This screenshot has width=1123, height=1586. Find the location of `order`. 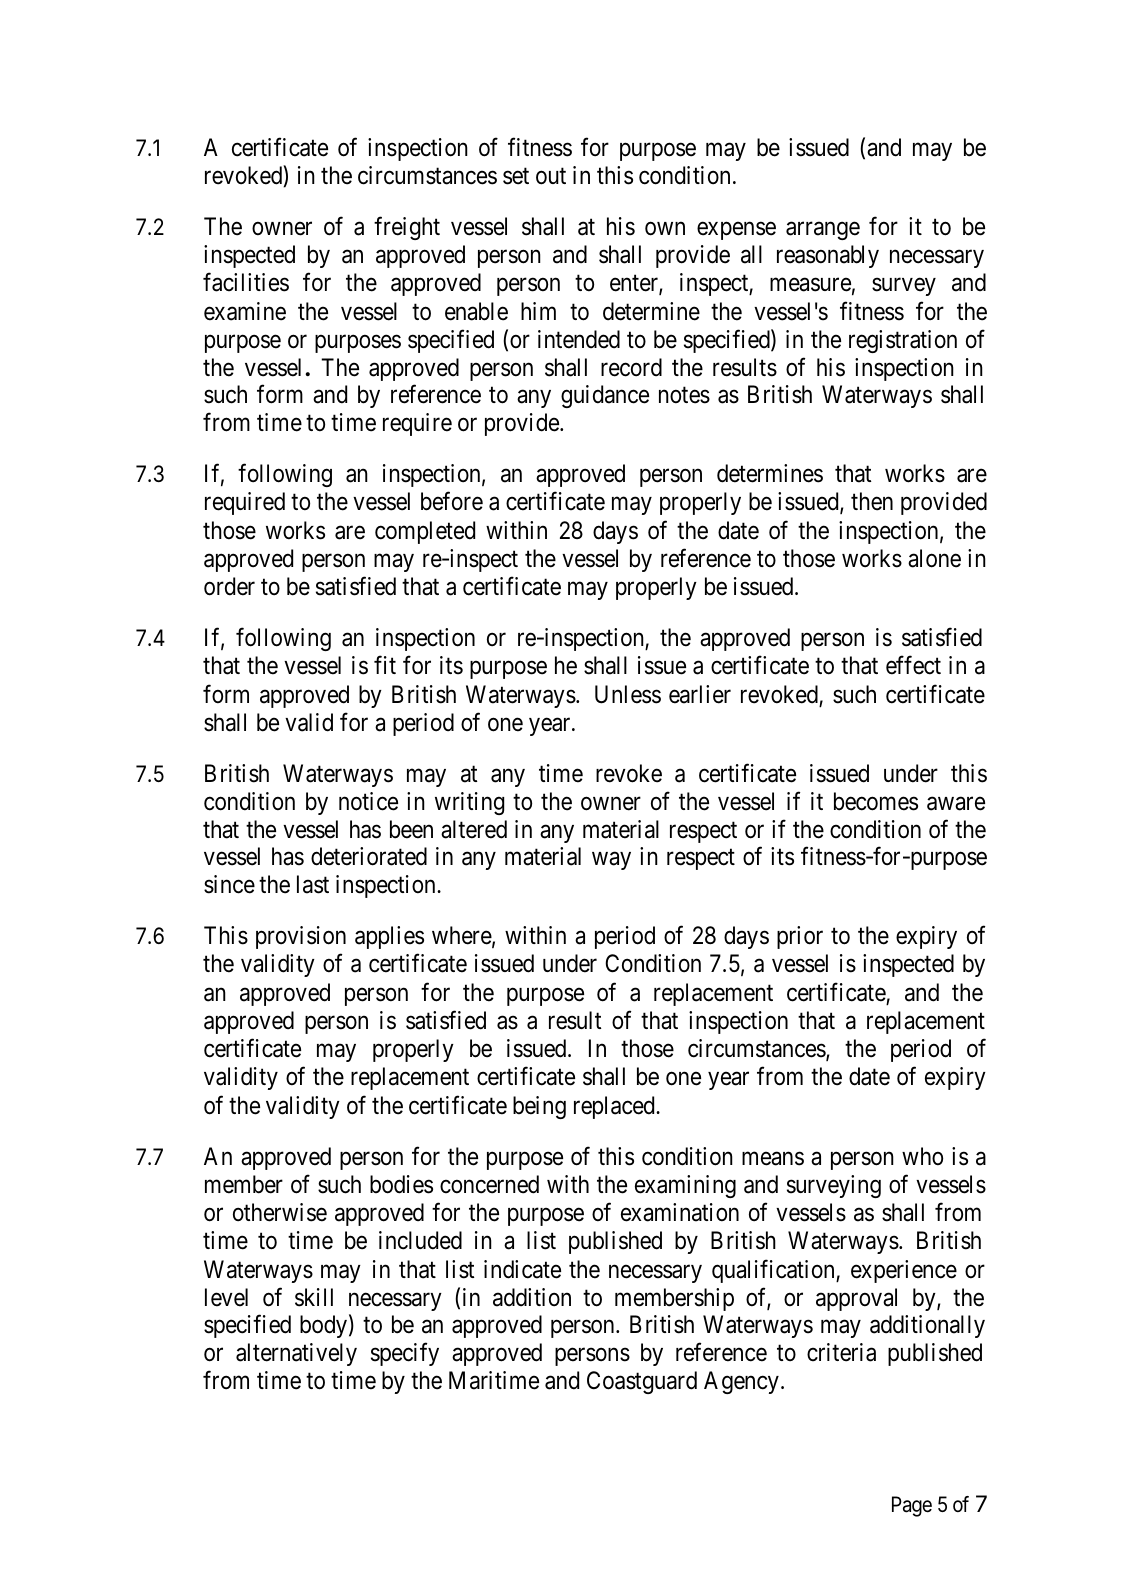

order is located at coordinates (229, 586).
